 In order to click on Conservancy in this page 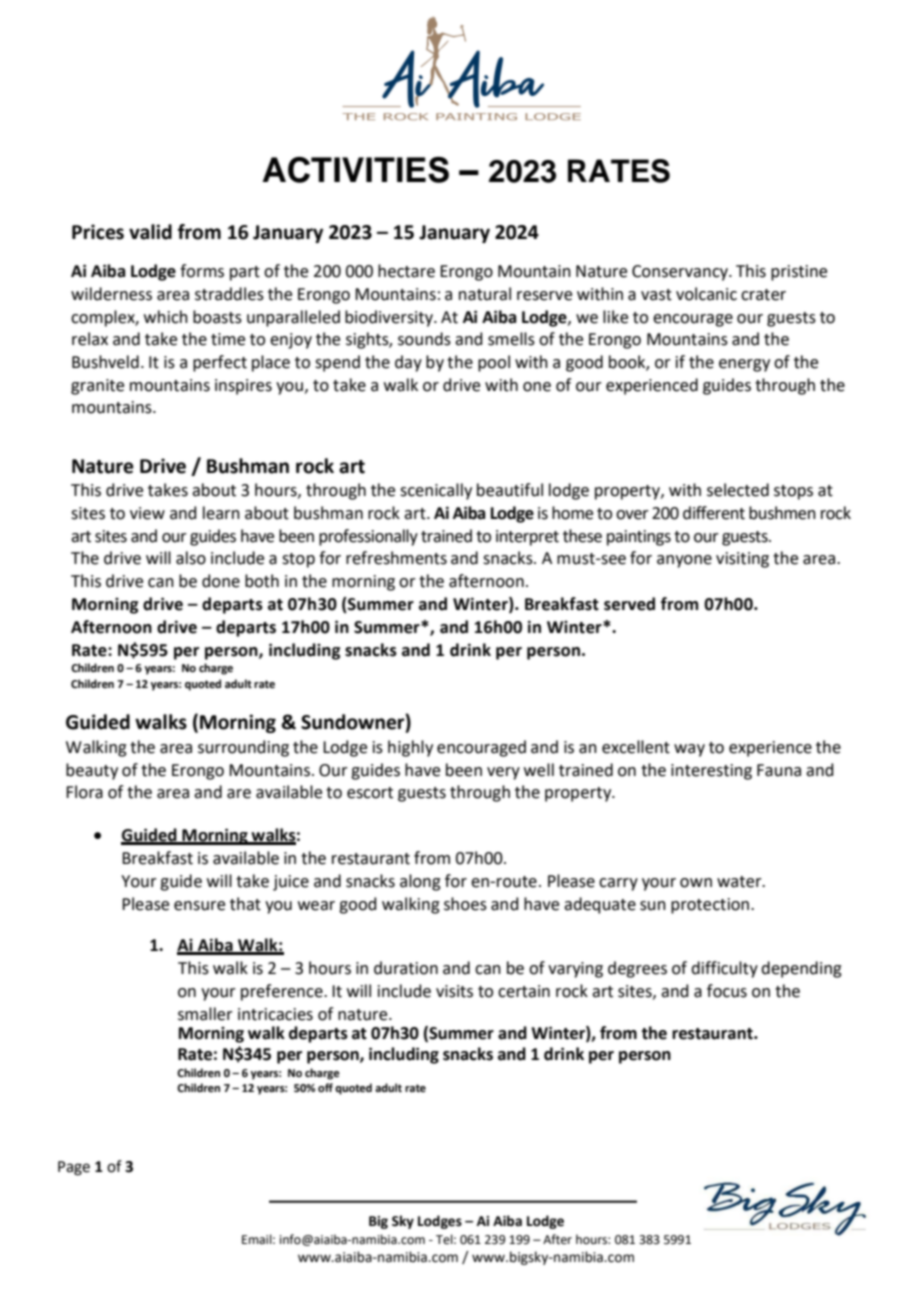, I will do `click(681, 273)`.
